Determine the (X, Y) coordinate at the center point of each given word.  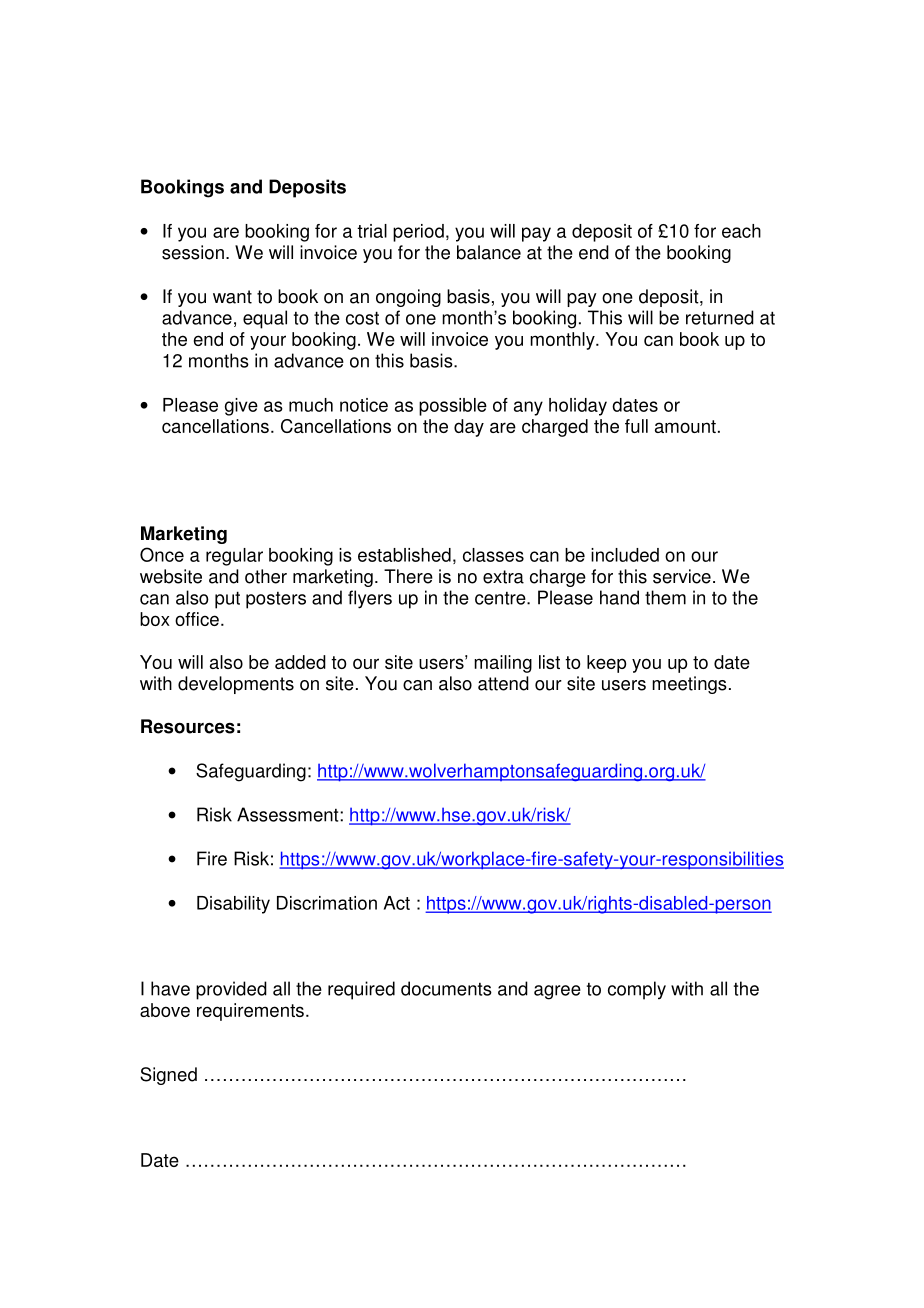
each (741, 231)
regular (234, 557)
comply (637, 990)
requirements (250, 1012)
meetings (689, 685)
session (193, 252)
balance (489, 252)
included (625, 555)
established (404, 555)
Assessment (289, 814)
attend (503, 683)
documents (446, 988)
